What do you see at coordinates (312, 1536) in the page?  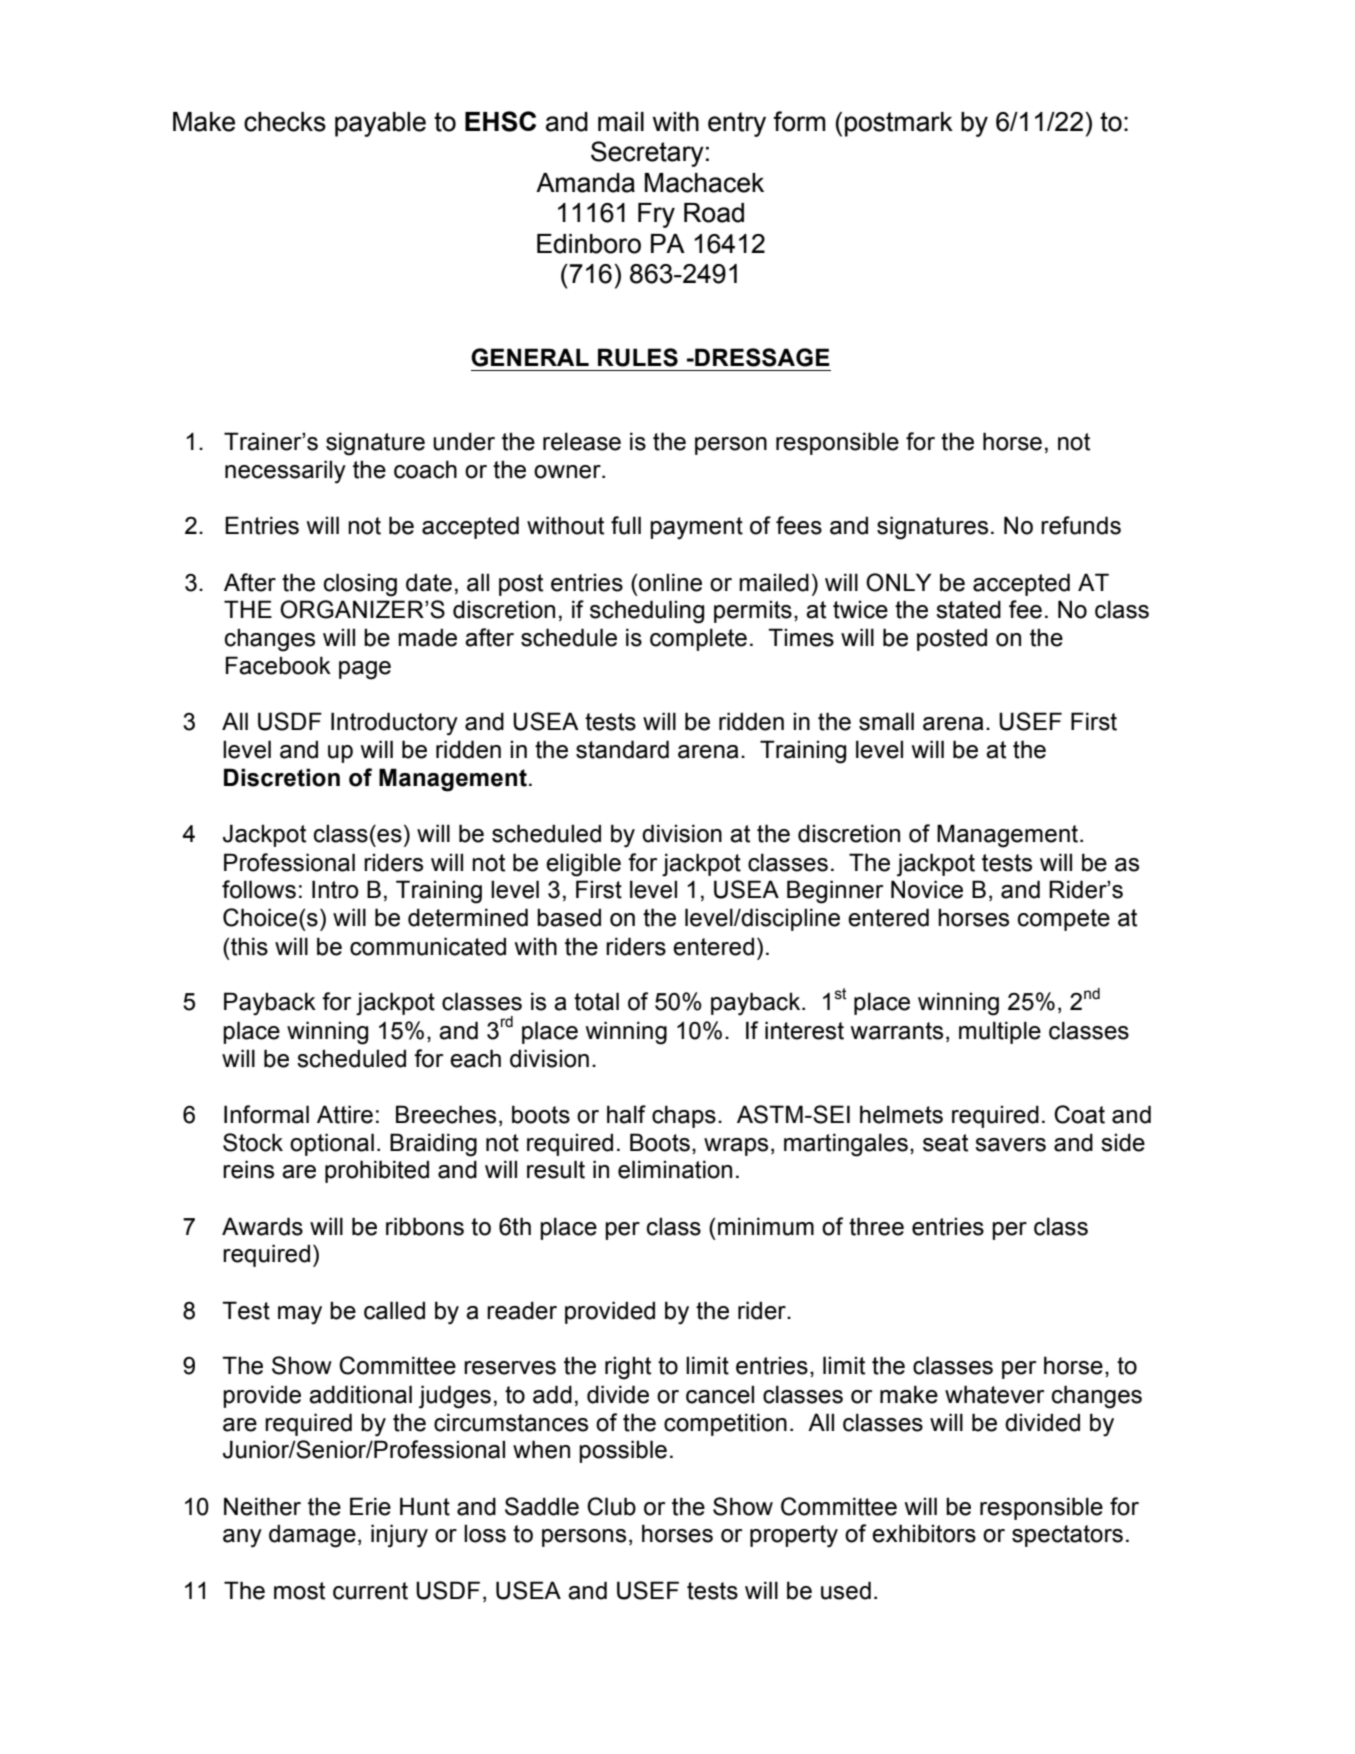 I see `damage` at bounding box center [312, 1536].
